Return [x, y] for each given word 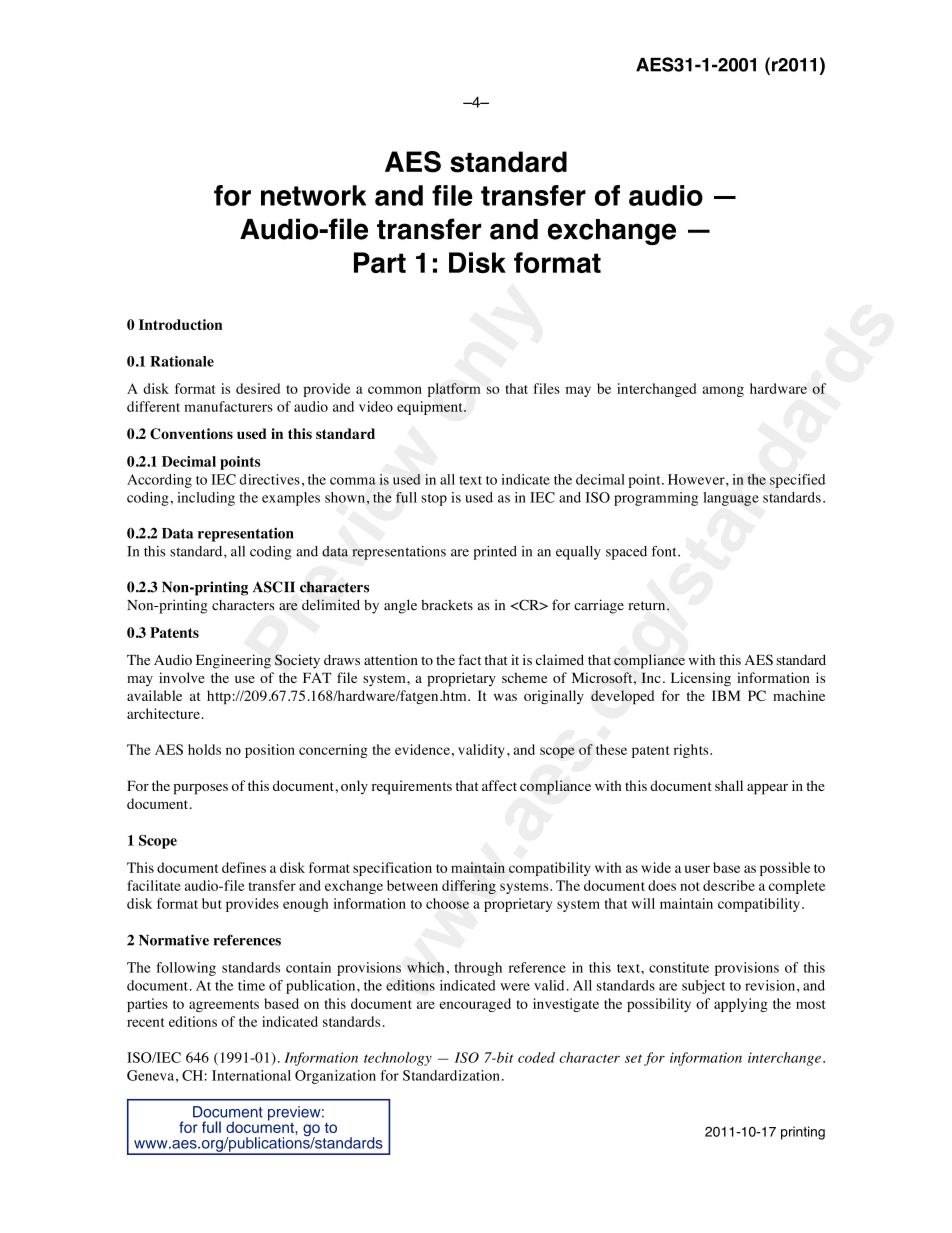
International [251, 1075]
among [723, 391]
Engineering [233, 661]
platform [454, 390]
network [313, 195]
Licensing [701, 679]
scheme [524, 677]
